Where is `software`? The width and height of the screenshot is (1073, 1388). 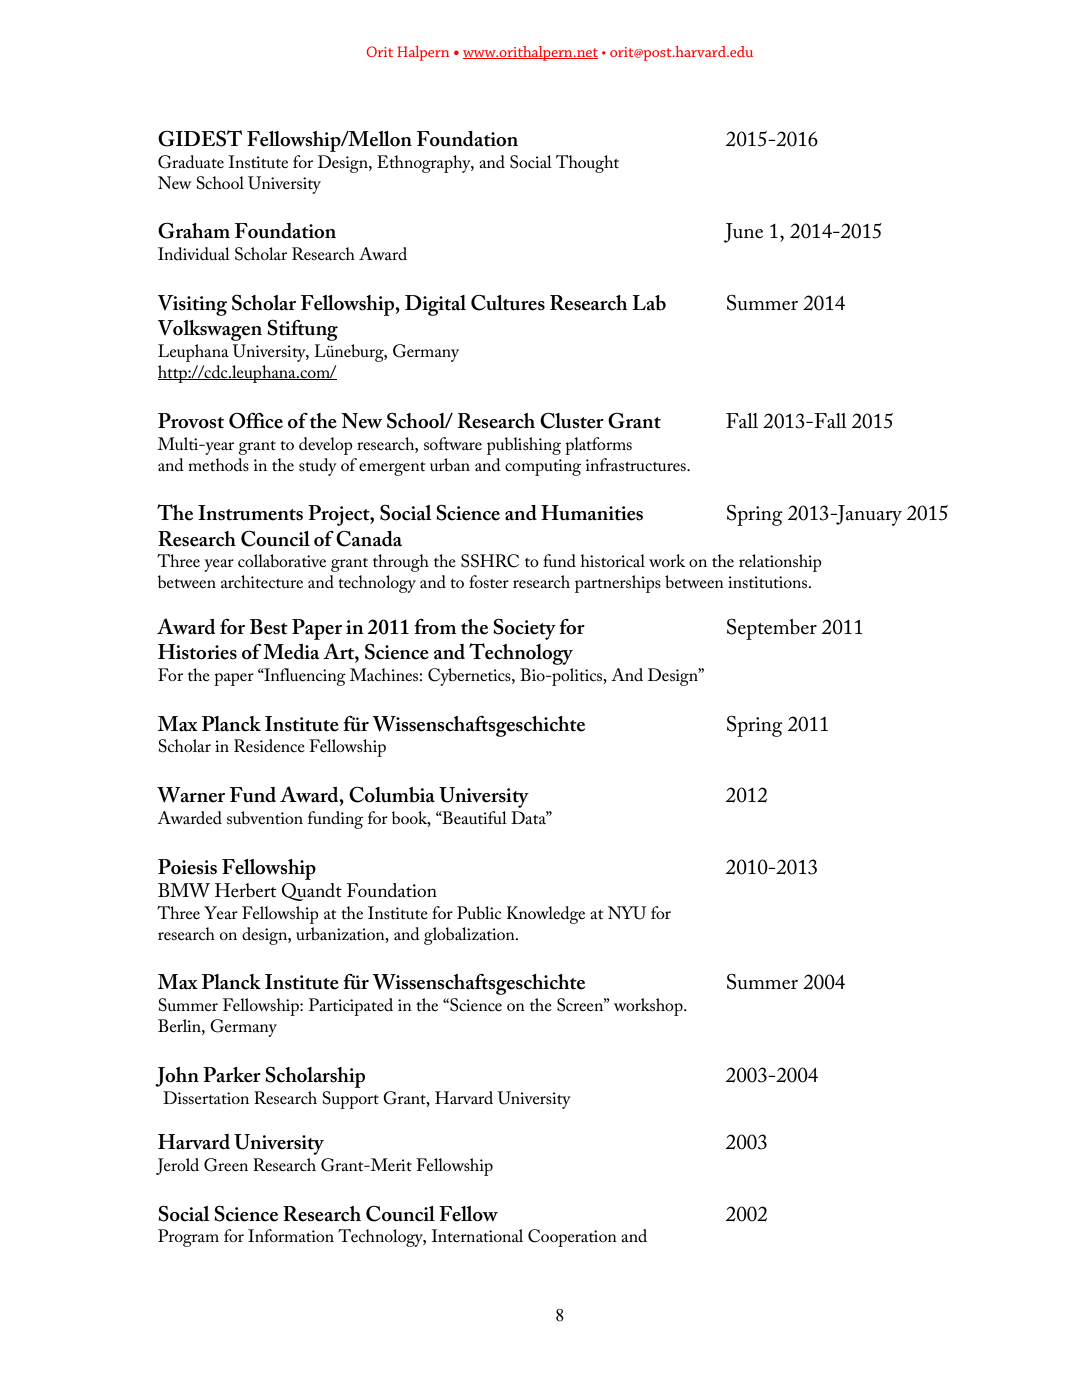 software is located at coordinates (453, 443).
